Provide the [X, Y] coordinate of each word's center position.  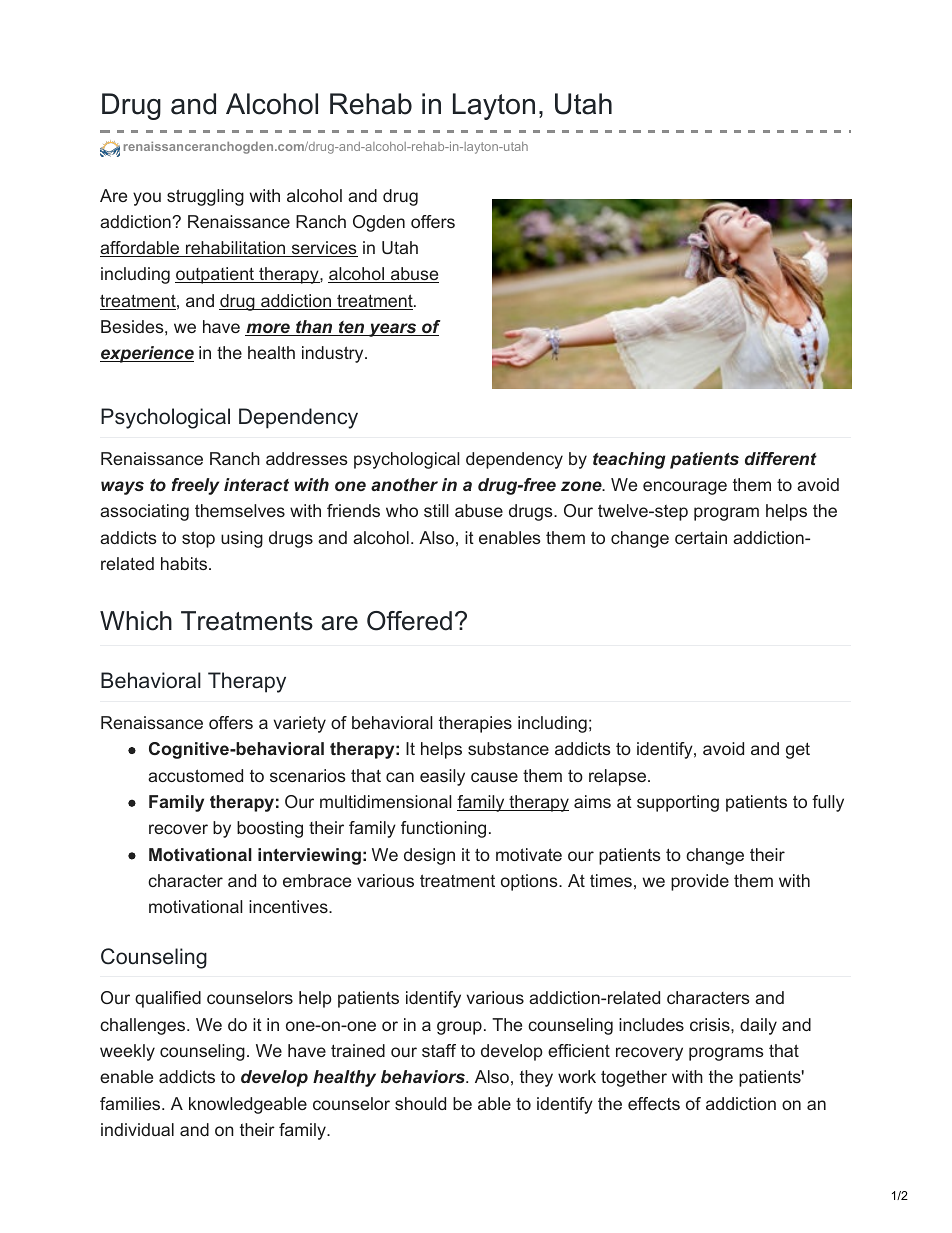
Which [136, 621]
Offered [409, 621]
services [323, 249]
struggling [205, 197]
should [420, 1103]
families [131, 1103]
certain [701, 537]
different [781, 458]
